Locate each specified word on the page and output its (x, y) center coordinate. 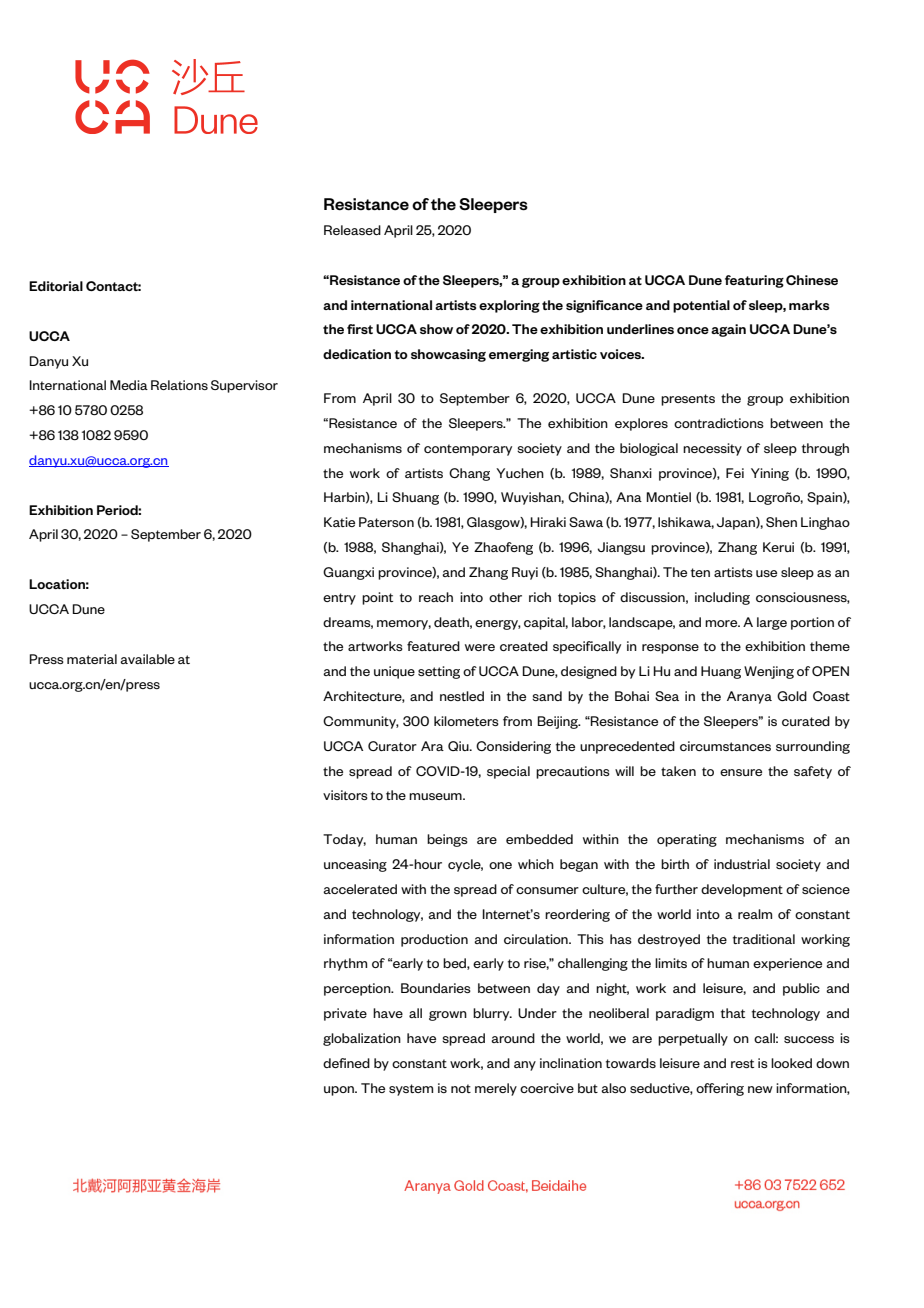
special (508, 772)
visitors (345, 795)
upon (340, 1091)
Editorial (56, 286)
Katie (339, 522)
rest (742, 1063)
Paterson (386, 522)
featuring (754, 281)
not (461, 1088)
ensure (741, 772)
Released (352, 230)
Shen (781, 522)
